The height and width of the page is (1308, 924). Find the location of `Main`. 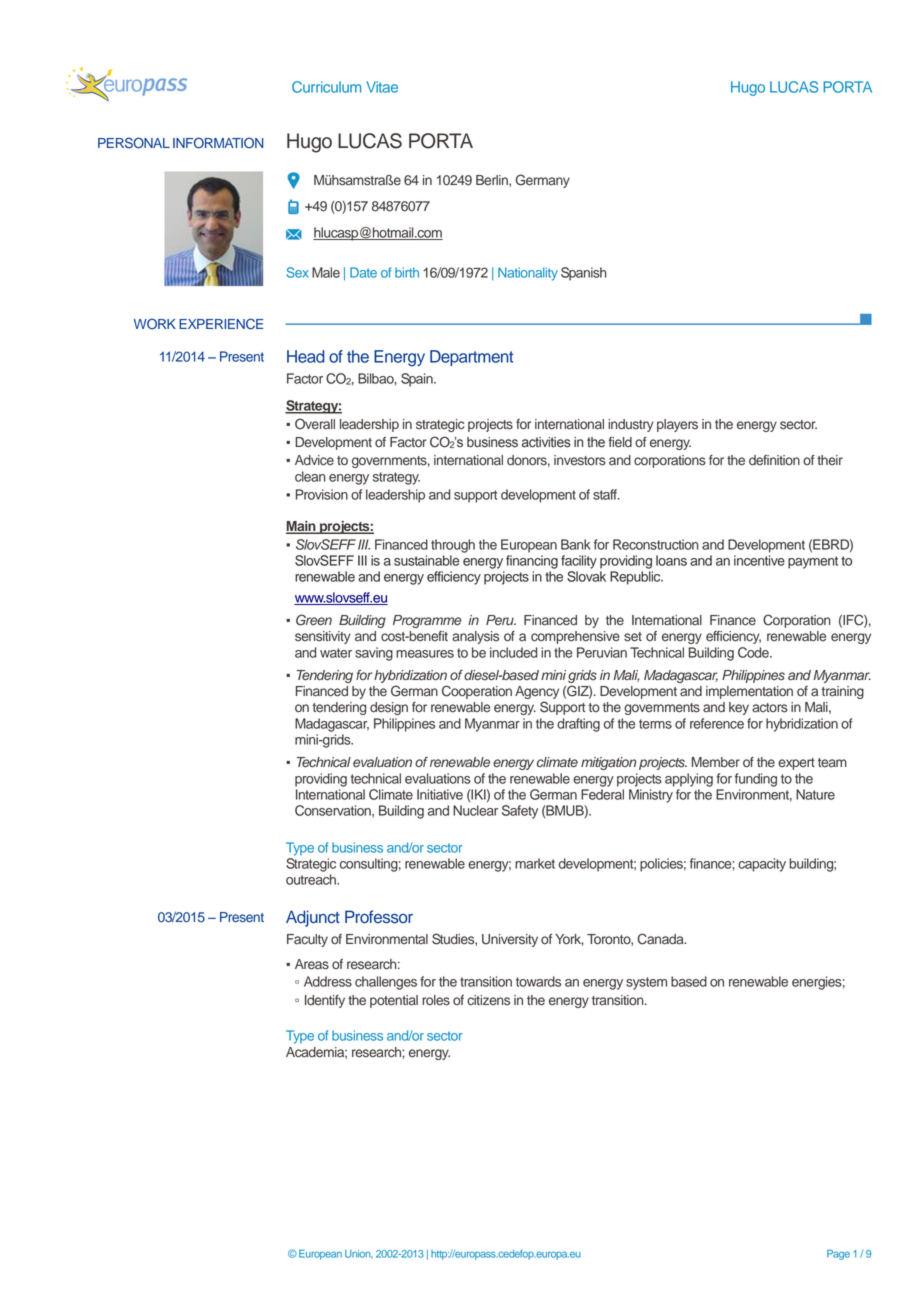

Main is located at coordinates (302, 527).
